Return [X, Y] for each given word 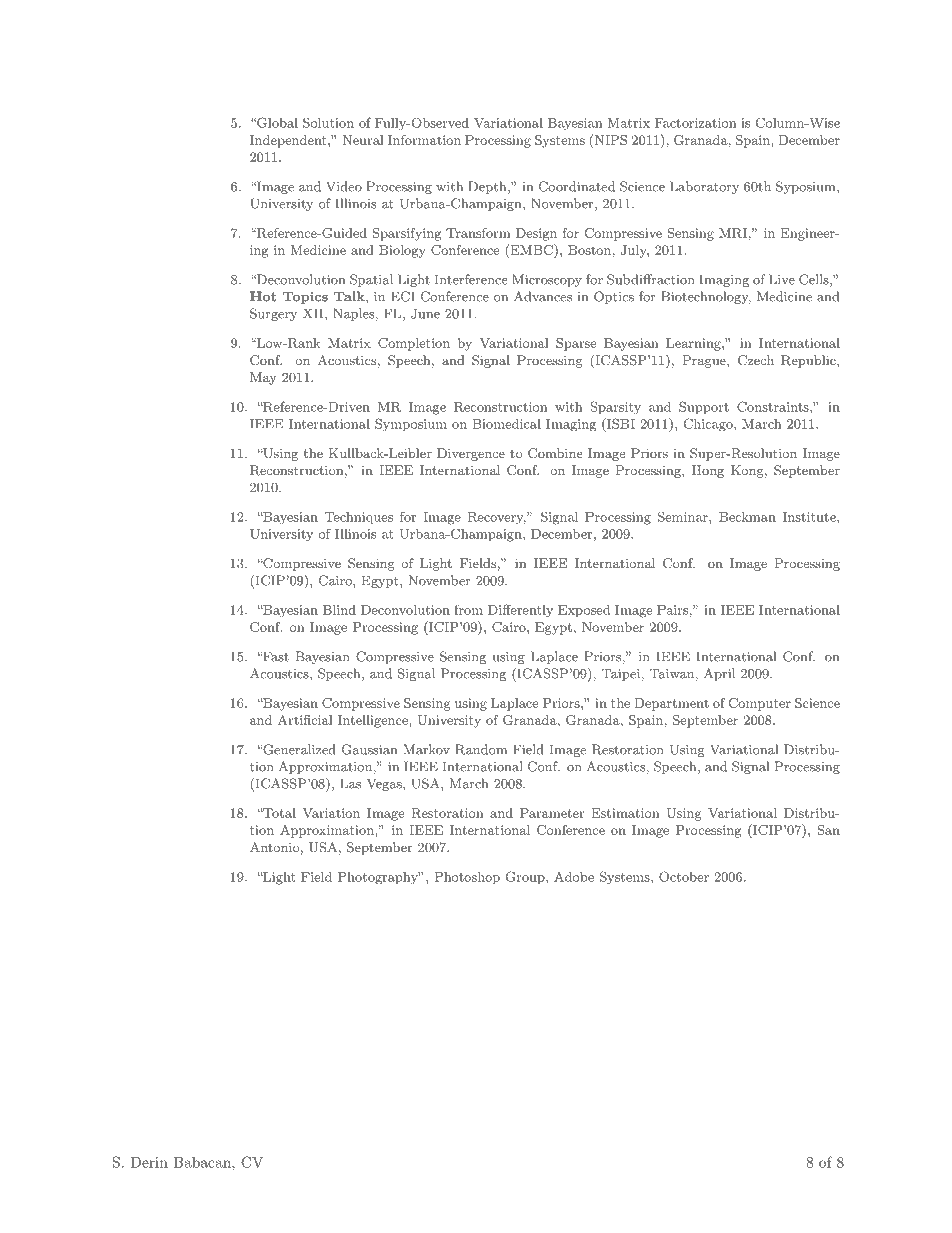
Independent [289, 141]
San [828, 830]
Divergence [471, 454]
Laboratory [704, 187]
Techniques [359, 518]
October [684, 876]
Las [350, 783]
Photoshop [467, 878]
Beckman [747, 517]
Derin [149, 1162]
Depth [488, 187]
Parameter [552, 813]
